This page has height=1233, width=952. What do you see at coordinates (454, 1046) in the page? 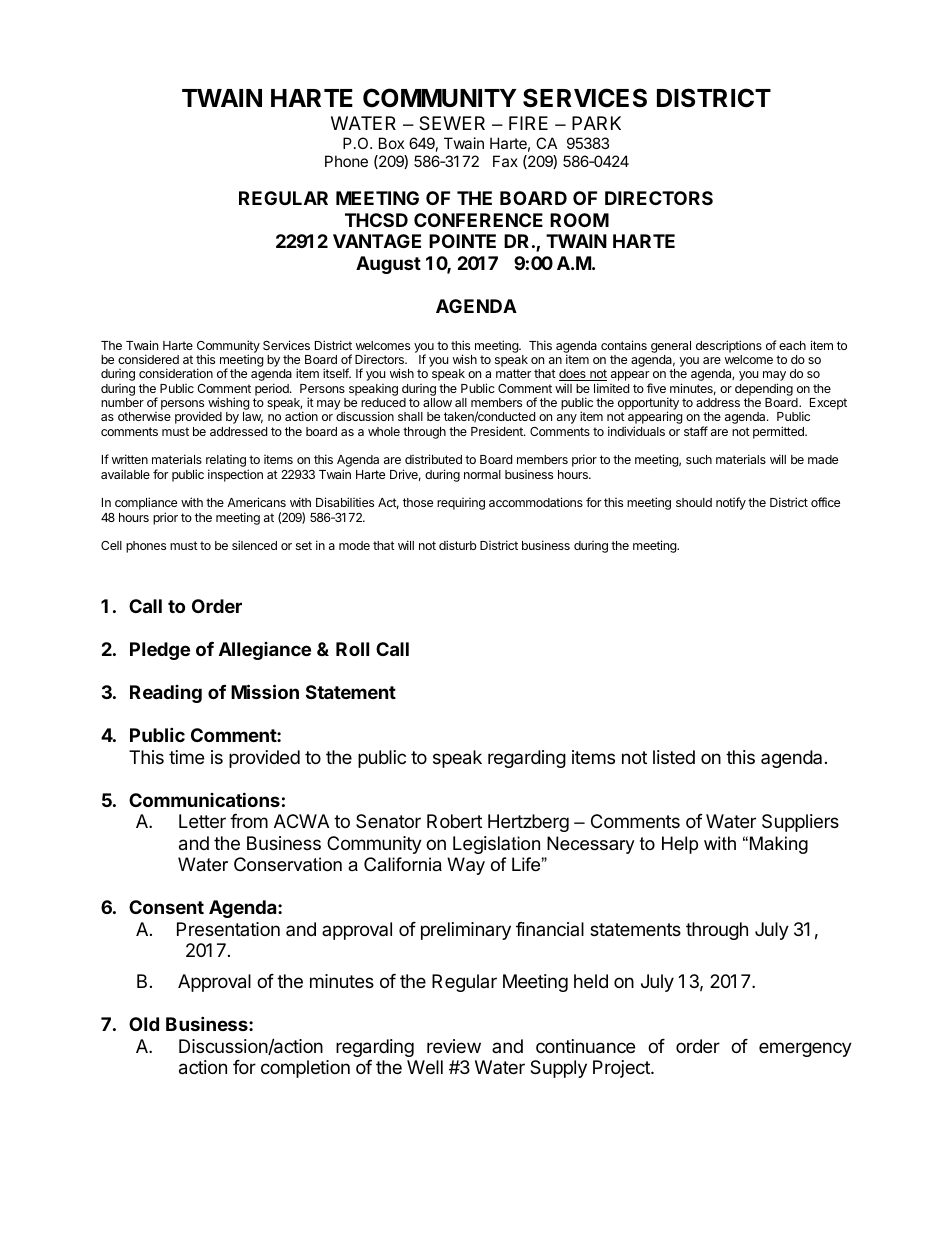
I see `review` at bounding box center [454, 1046].
